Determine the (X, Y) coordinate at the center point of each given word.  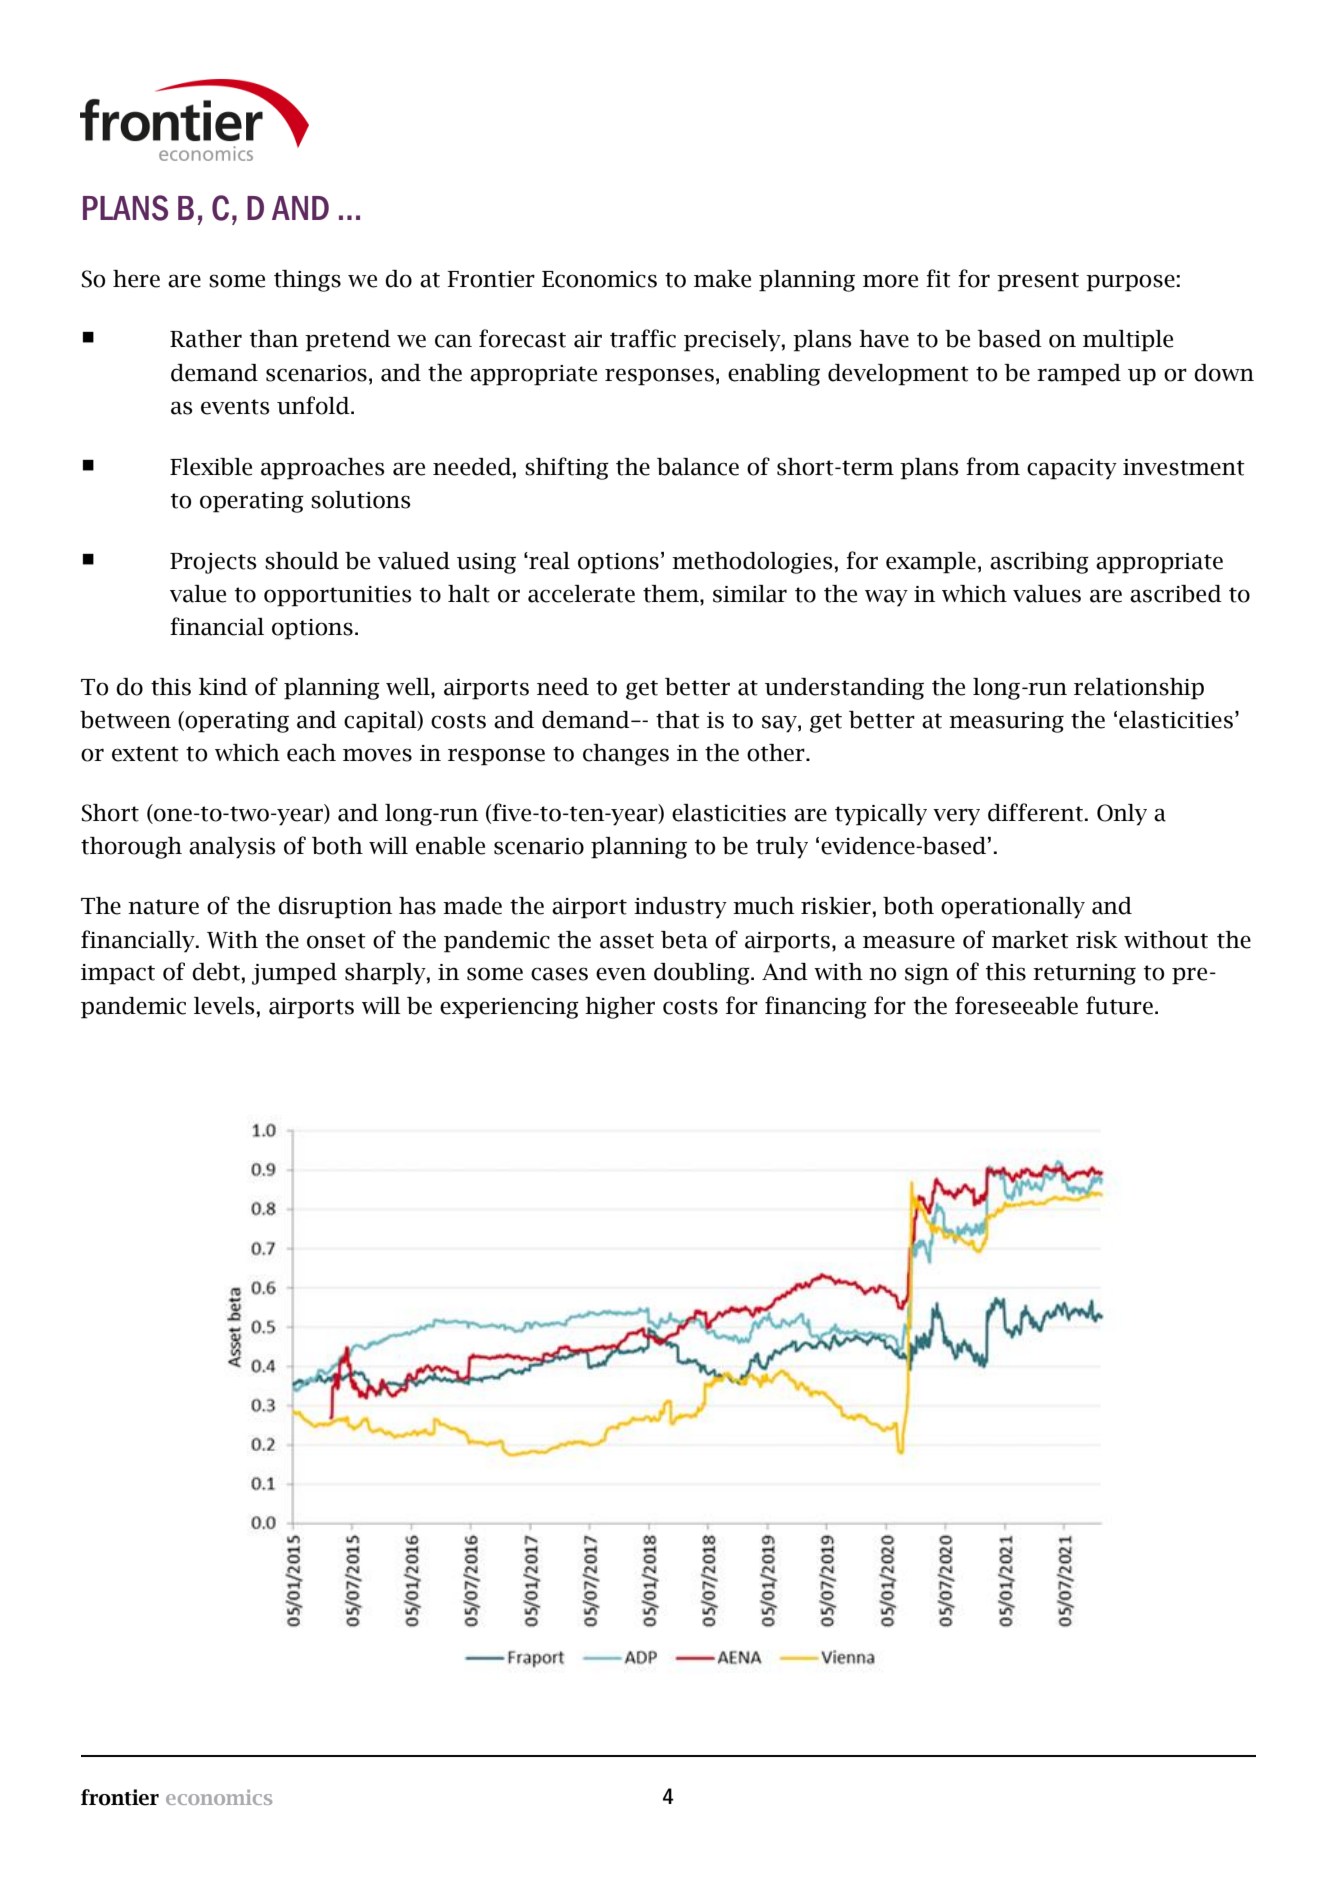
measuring (1006, 722)
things (307, 281)
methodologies (752, 563)
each (311, 753)
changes (626, 755)
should (302, 561)
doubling (703, 974)
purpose (1130, 283)
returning (1084, 974)
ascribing (1039, 563)
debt (216, 972)
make (722, 279)
